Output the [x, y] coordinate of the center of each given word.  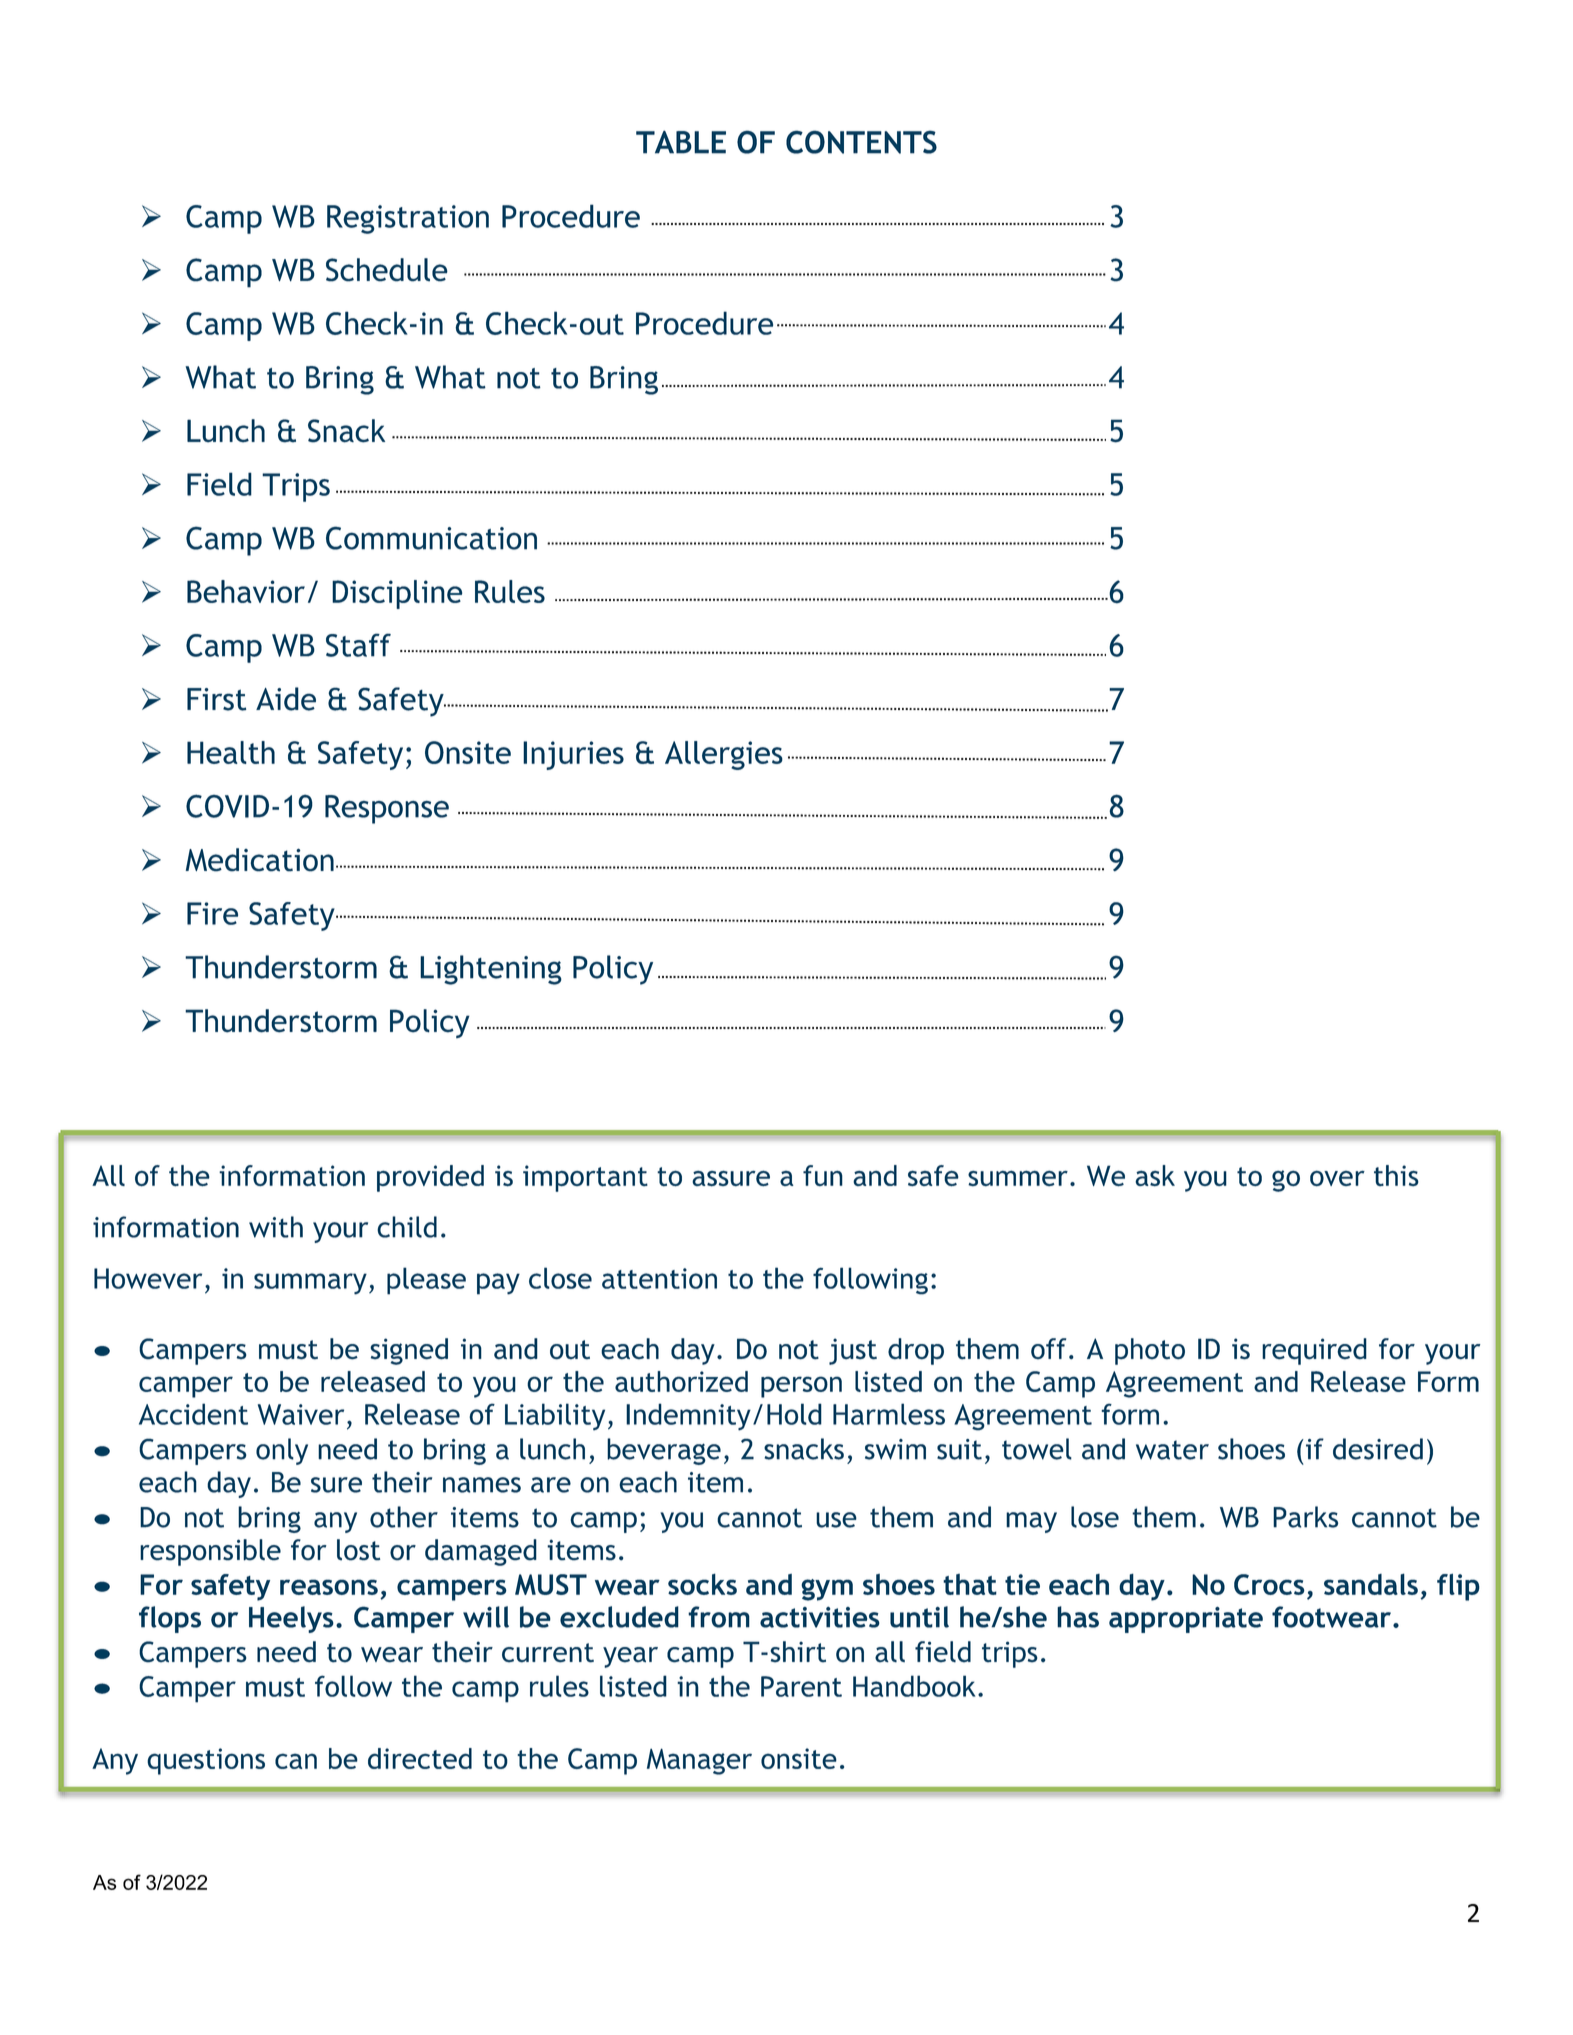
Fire [212, 913]
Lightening [491, 970]
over [1337, 1178]
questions [206, 1761]
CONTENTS [861, 142]
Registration [408, 219]
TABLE [681, 142]
